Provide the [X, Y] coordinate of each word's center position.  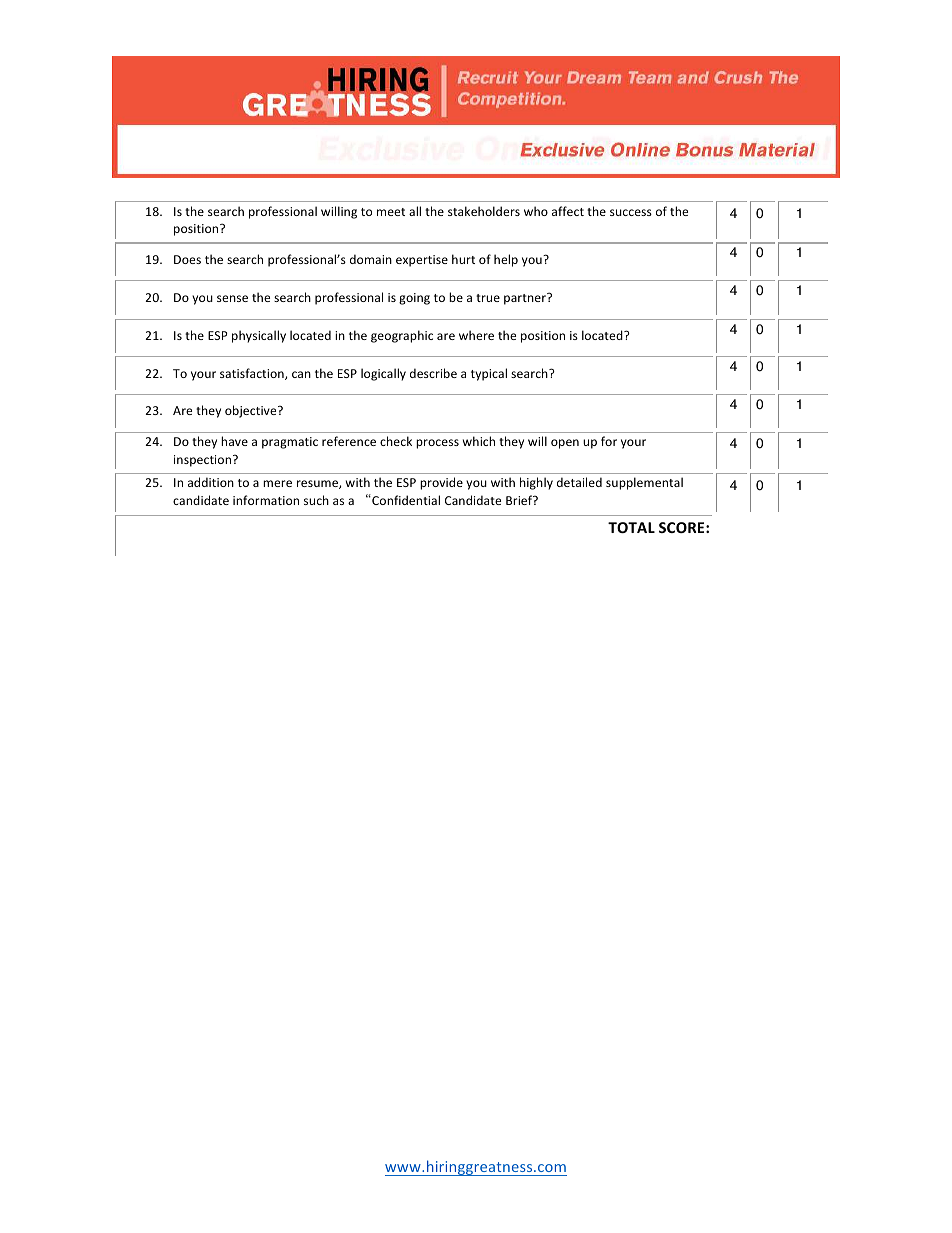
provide [441, 483]
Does [187, 259]
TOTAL [631, 527]
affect [568, 211]
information [266, 500]
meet [391, 212]
